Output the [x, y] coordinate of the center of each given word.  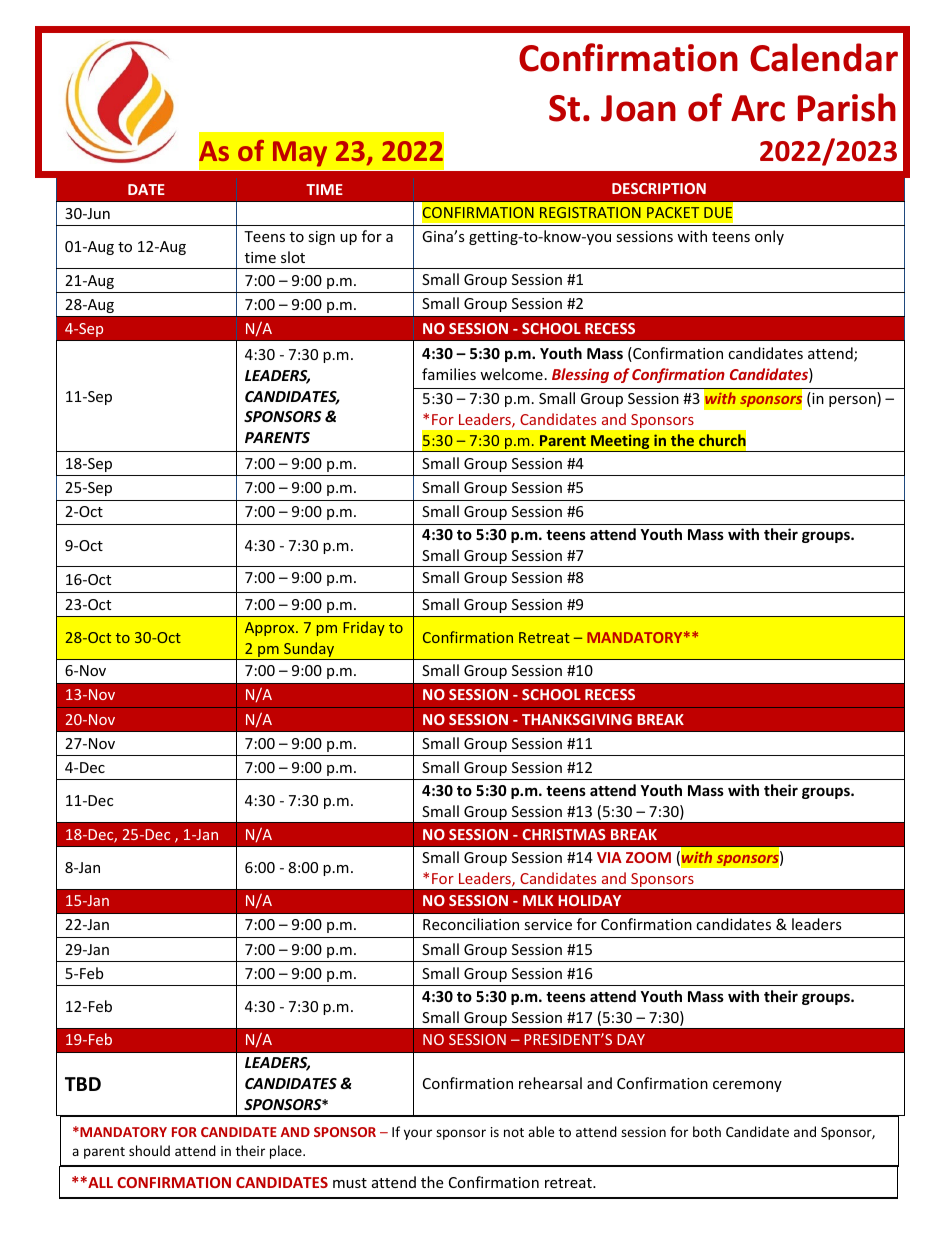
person [853, 401]
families [449, 374]
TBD [83, 1084]
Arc [758, 108]
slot [293, 257]
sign [321, 238]
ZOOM [648, 857]
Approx [271, 629]
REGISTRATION [590, 212]
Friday [364, 628]
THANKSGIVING [577, 719]
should [149, 1150]
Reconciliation [471, 924]
